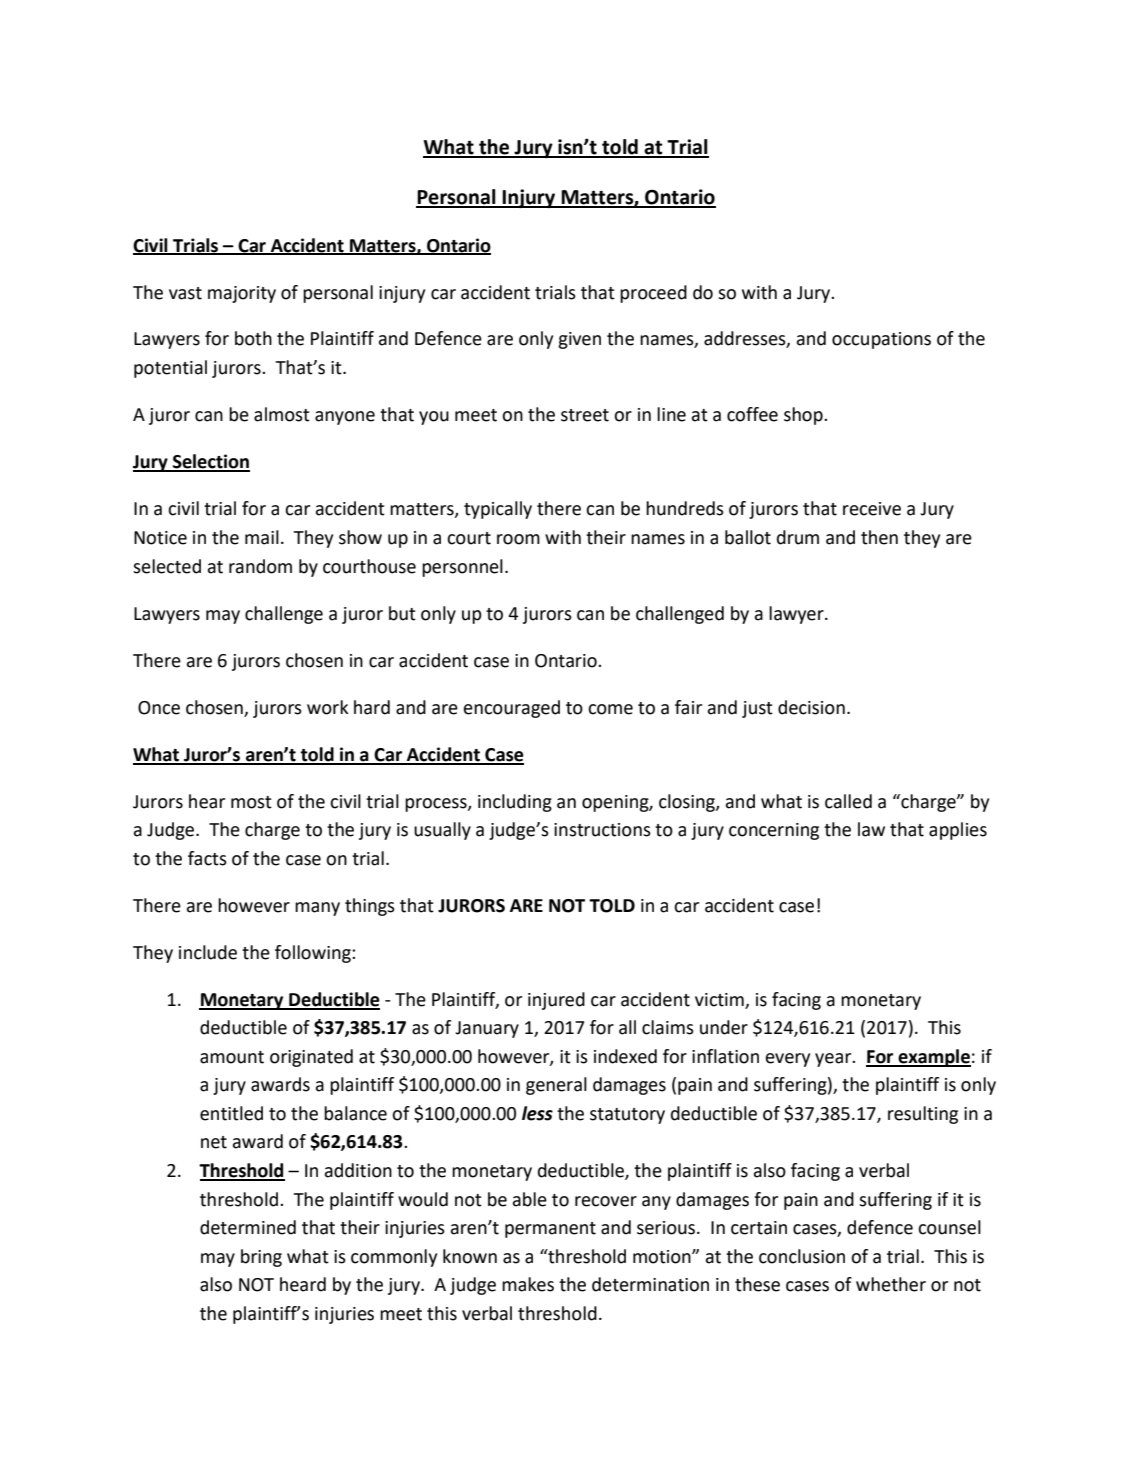  Describe the element at coordinates (881, 340) in the screenshot. I see `occupations` at that location.
